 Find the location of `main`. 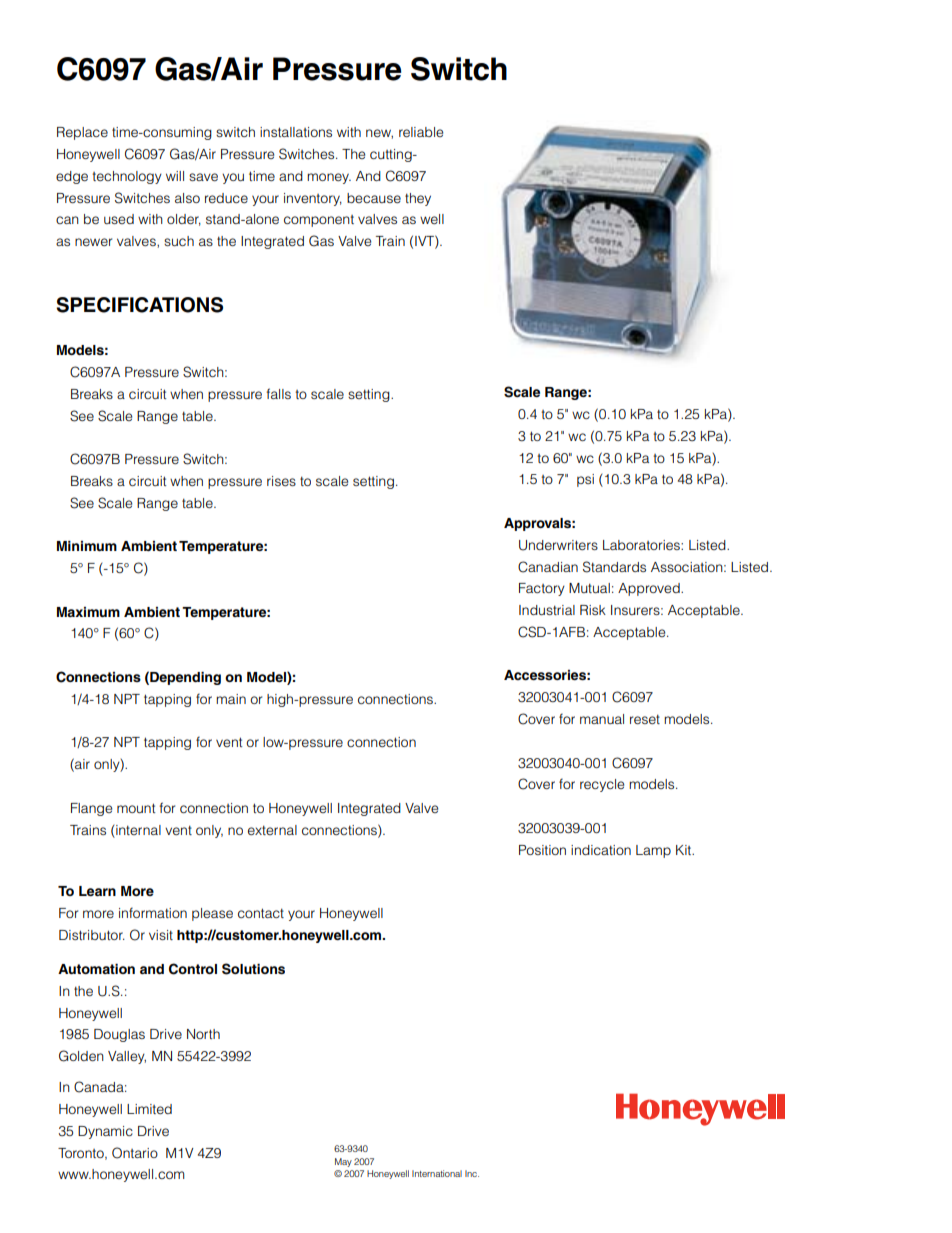

main is located at coordinates (231, 699).
